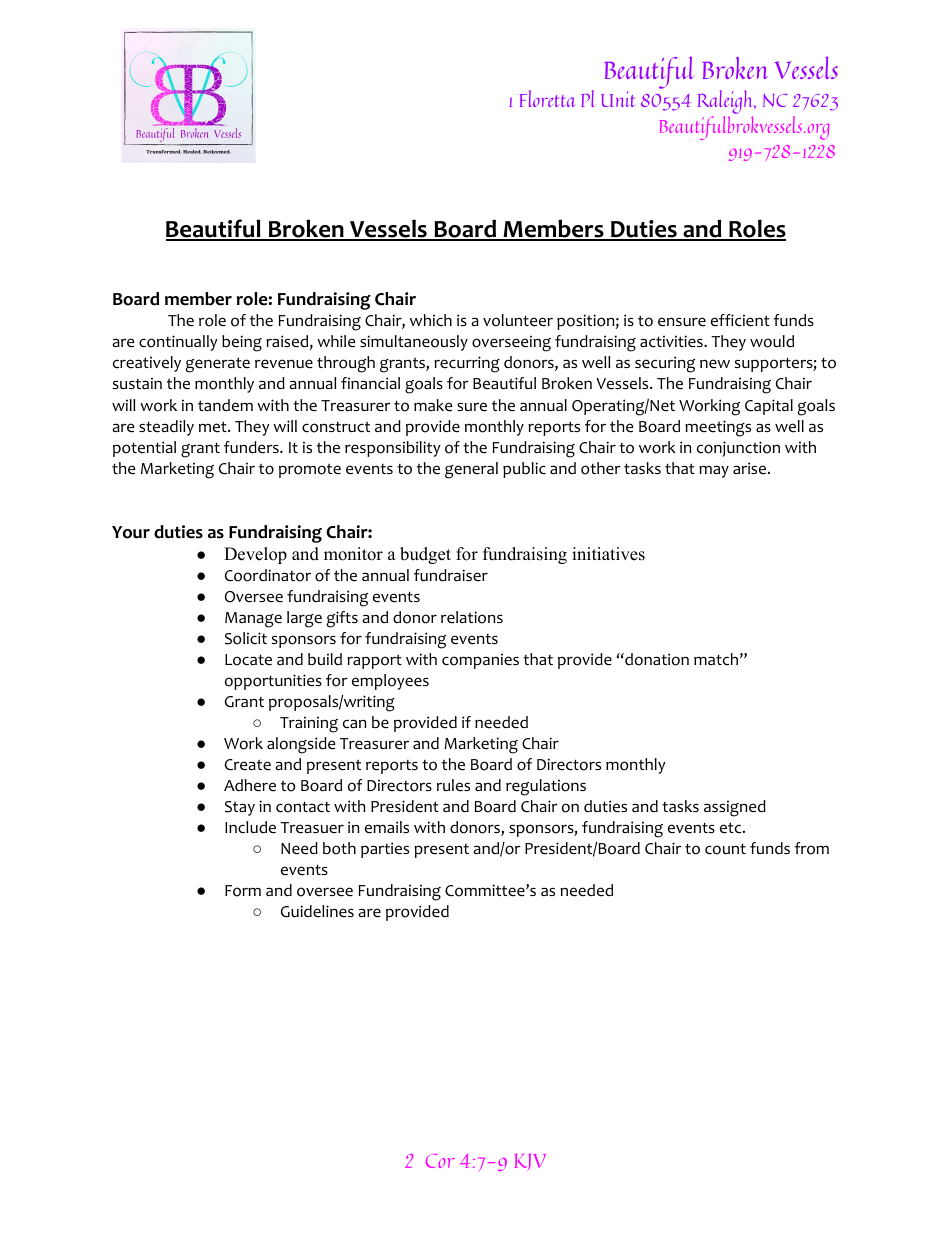  What do you see at coordinates (715, 364) in the screenshot?
I see `new` at bounding box center [715, 364].
